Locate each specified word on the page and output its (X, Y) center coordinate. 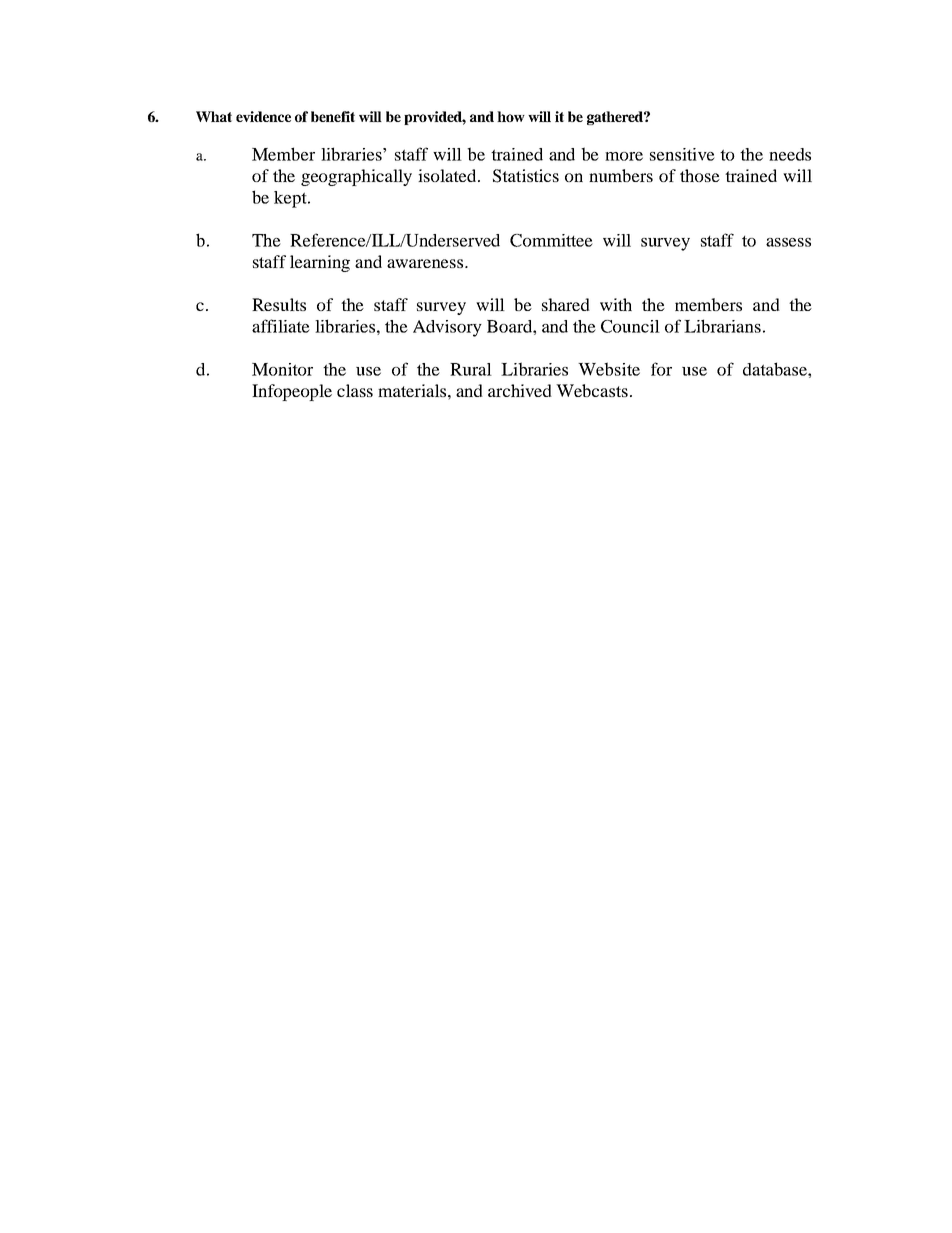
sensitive (682, 154)
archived (520, 390)
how (511, 116)
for (661, 369)
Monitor (282, 369)
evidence (263, 116)
